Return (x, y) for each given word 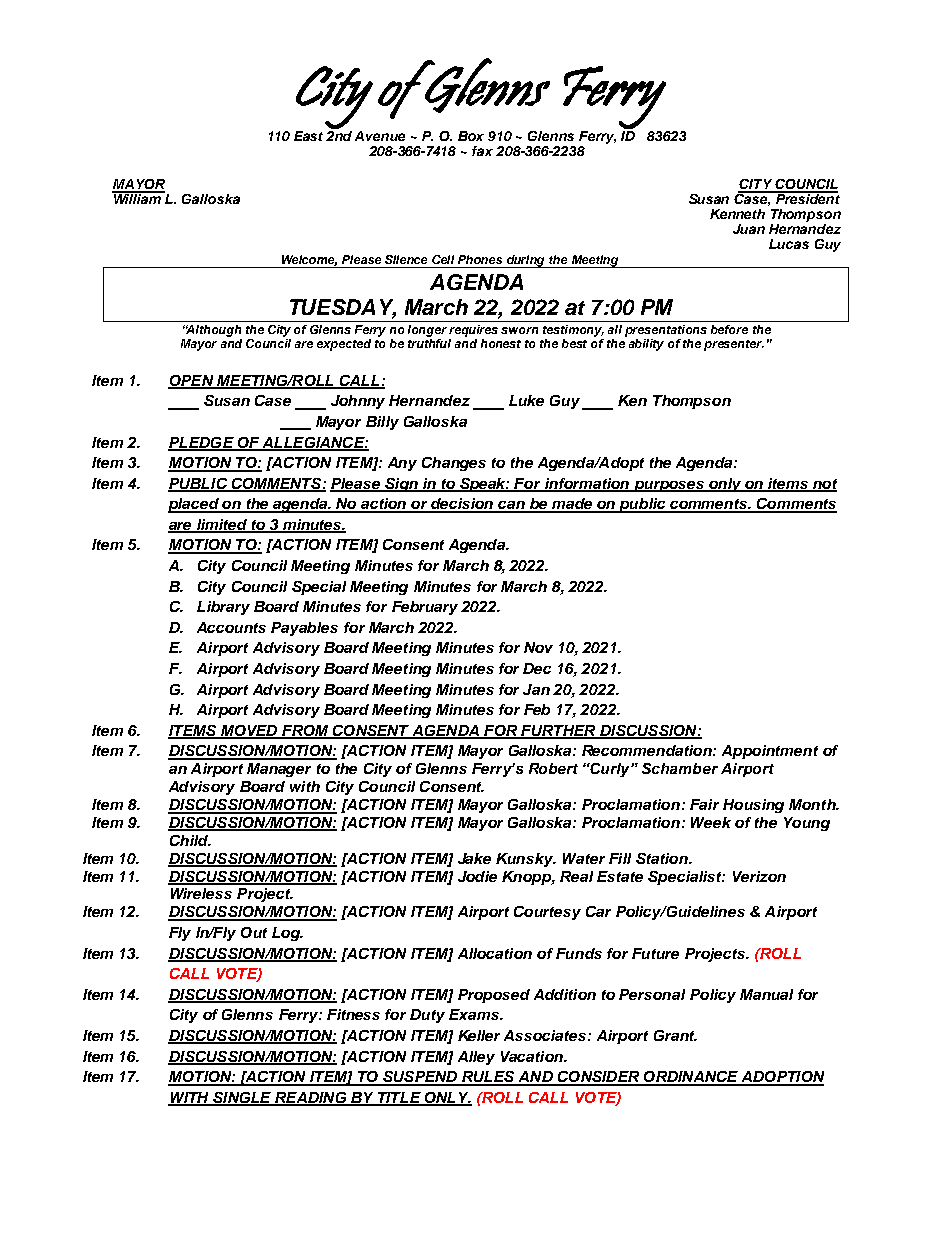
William (138, 198)
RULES (488, 1078)
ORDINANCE (691, 1078)
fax (482, 151)
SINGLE (242, 1099)
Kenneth (737, 214)
